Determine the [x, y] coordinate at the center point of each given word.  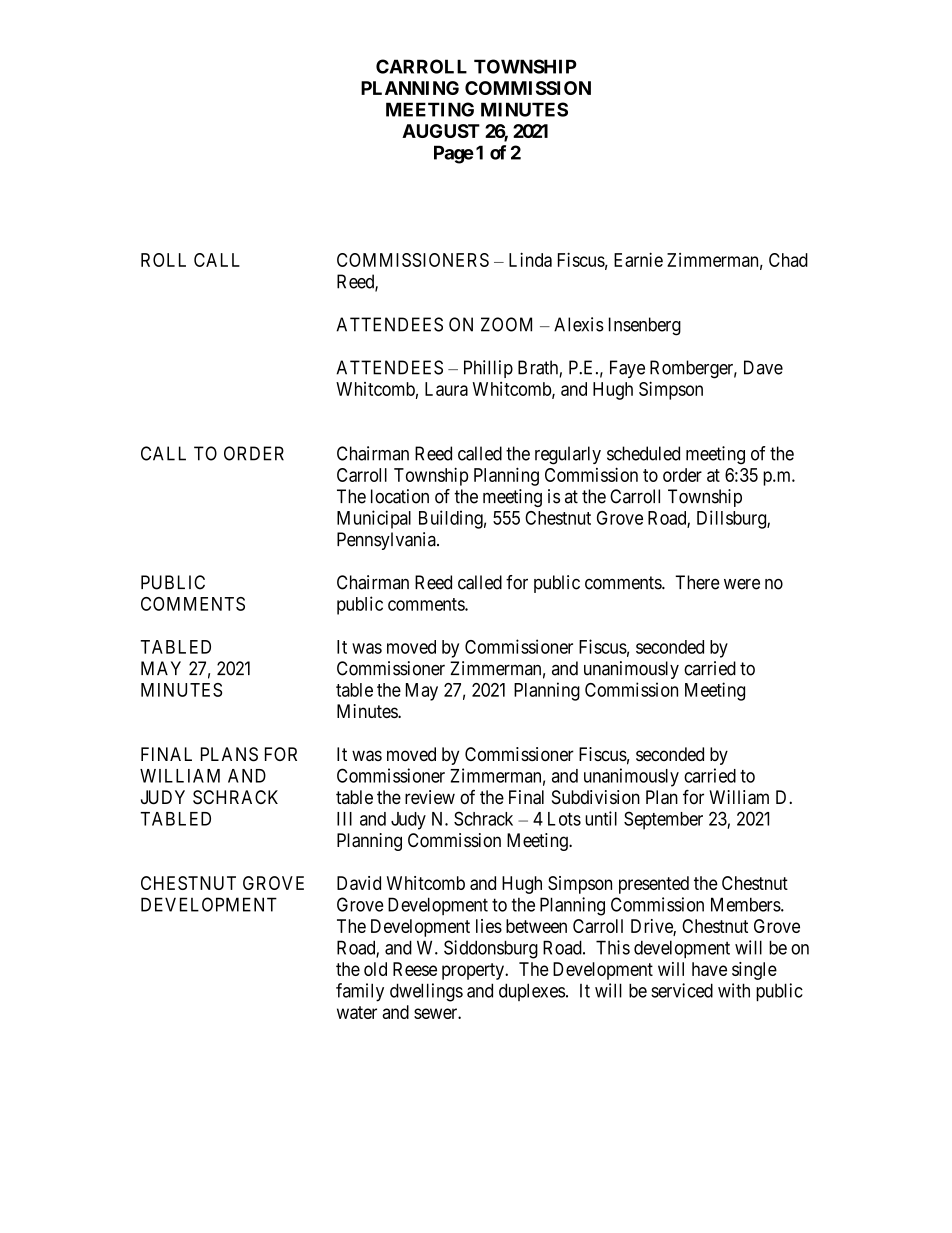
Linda [530, 259]
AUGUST [441, 131]
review [430, 797]
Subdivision [596, 797]
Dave [763, 367]
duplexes [532, 992]
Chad [788, 260]
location [400, 496]
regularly [568, 455]
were [742, 584]
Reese [415, 969]
